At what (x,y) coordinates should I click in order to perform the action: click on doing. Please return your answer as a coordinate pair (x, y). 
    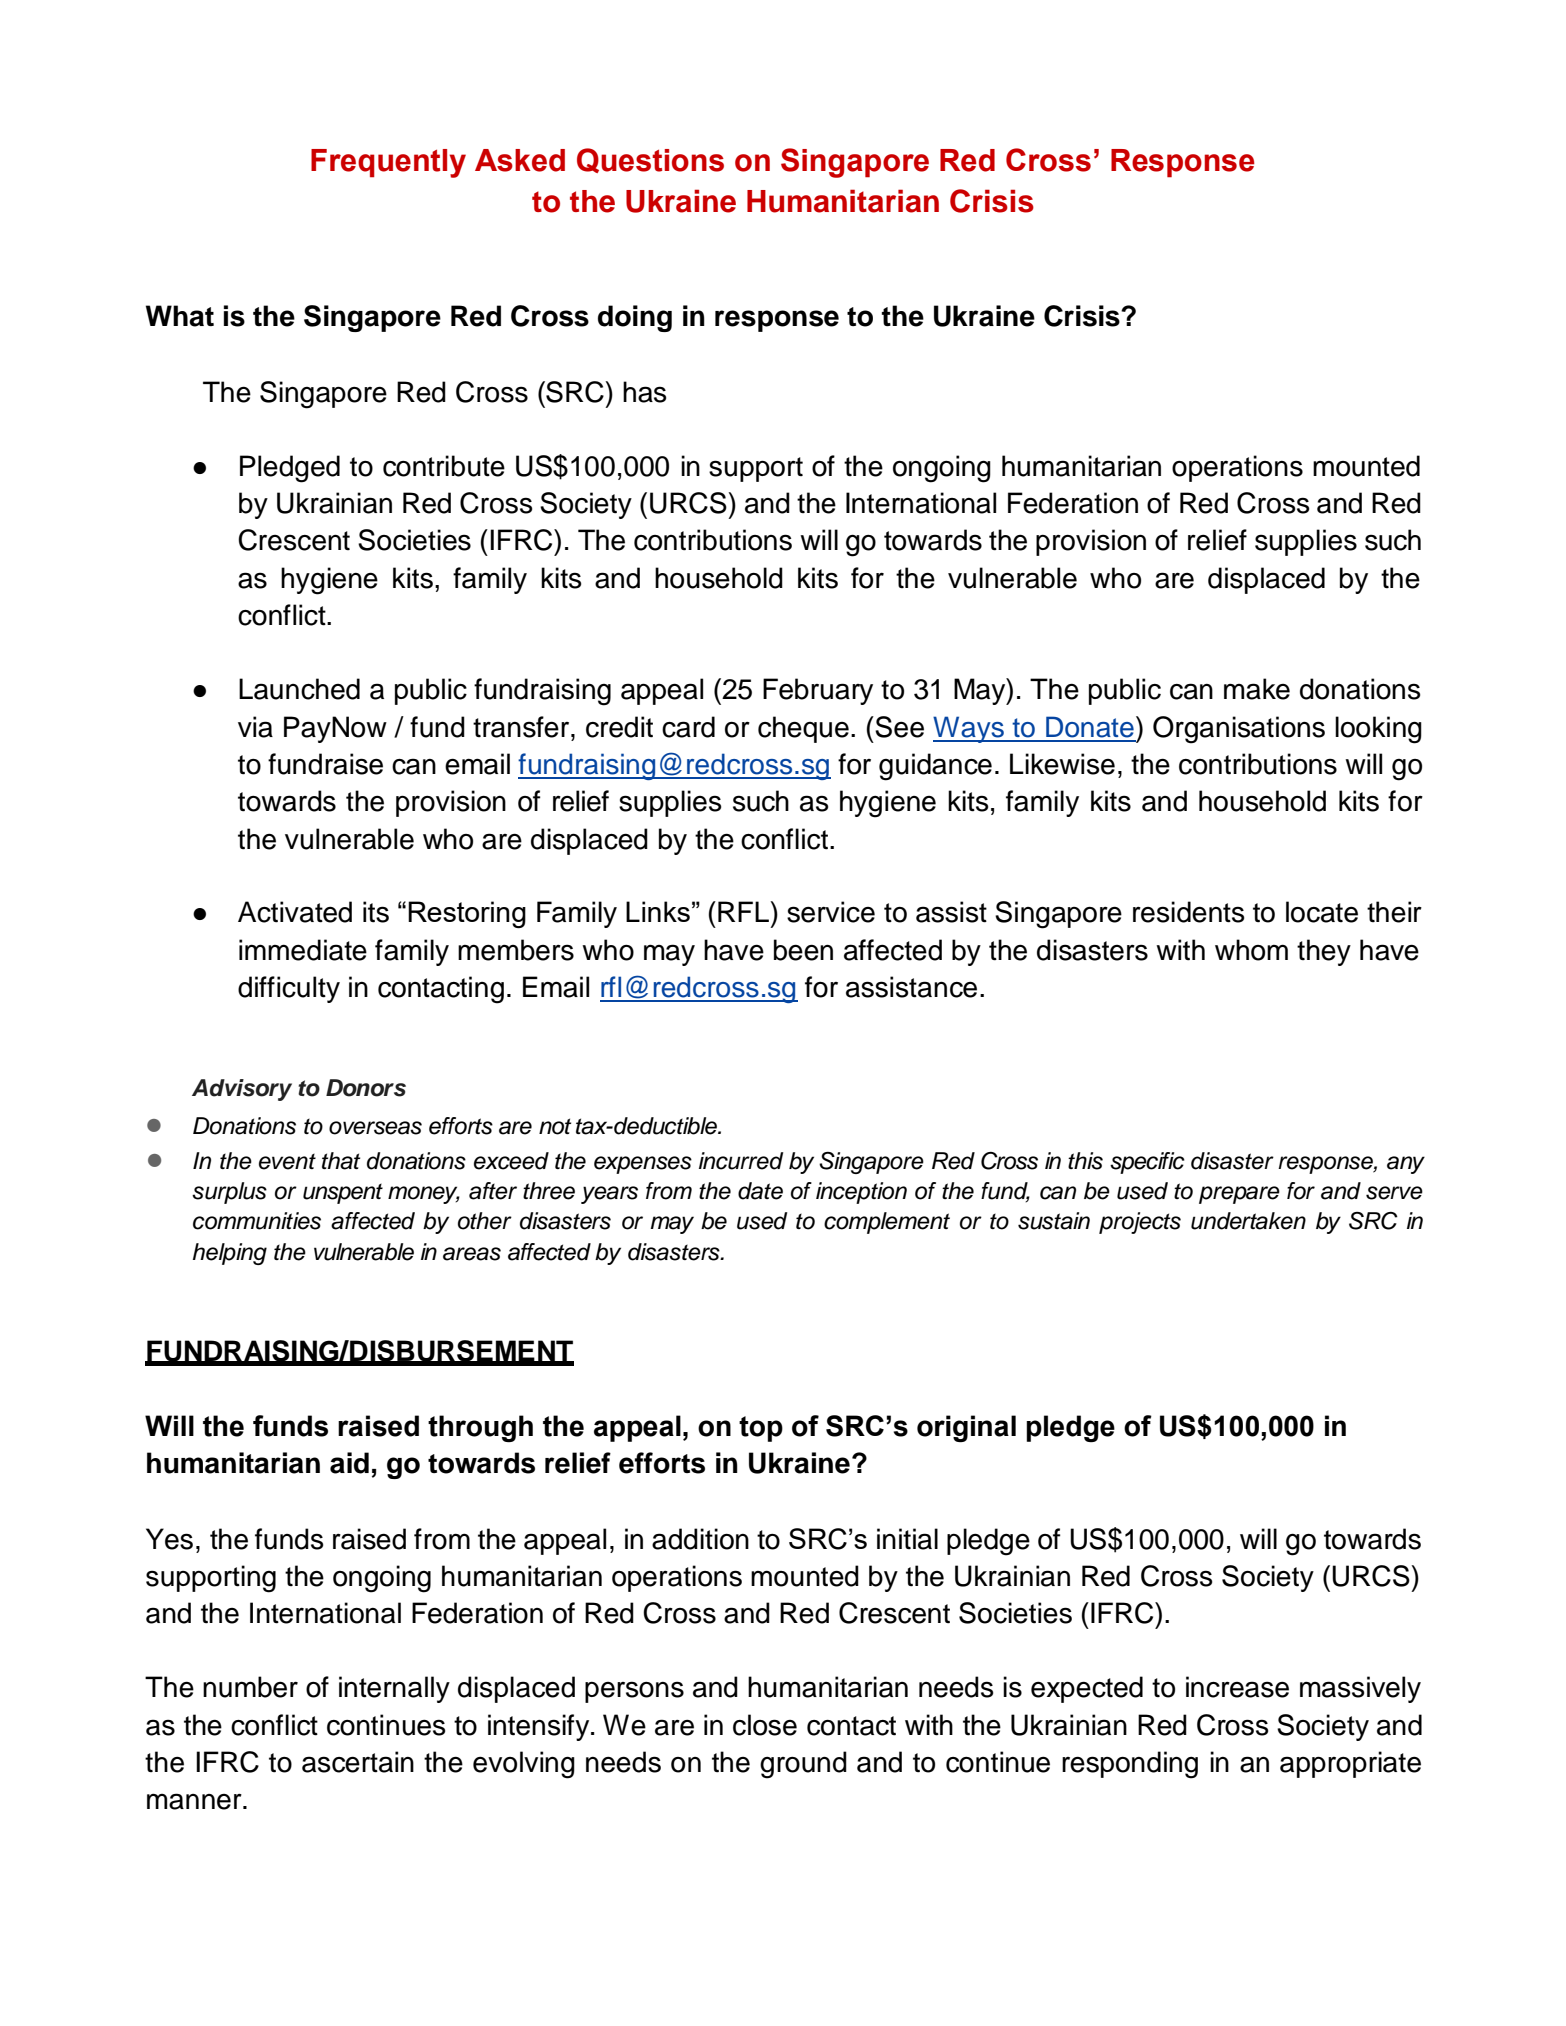
    Looking at the image, I should click on (635, 318).
